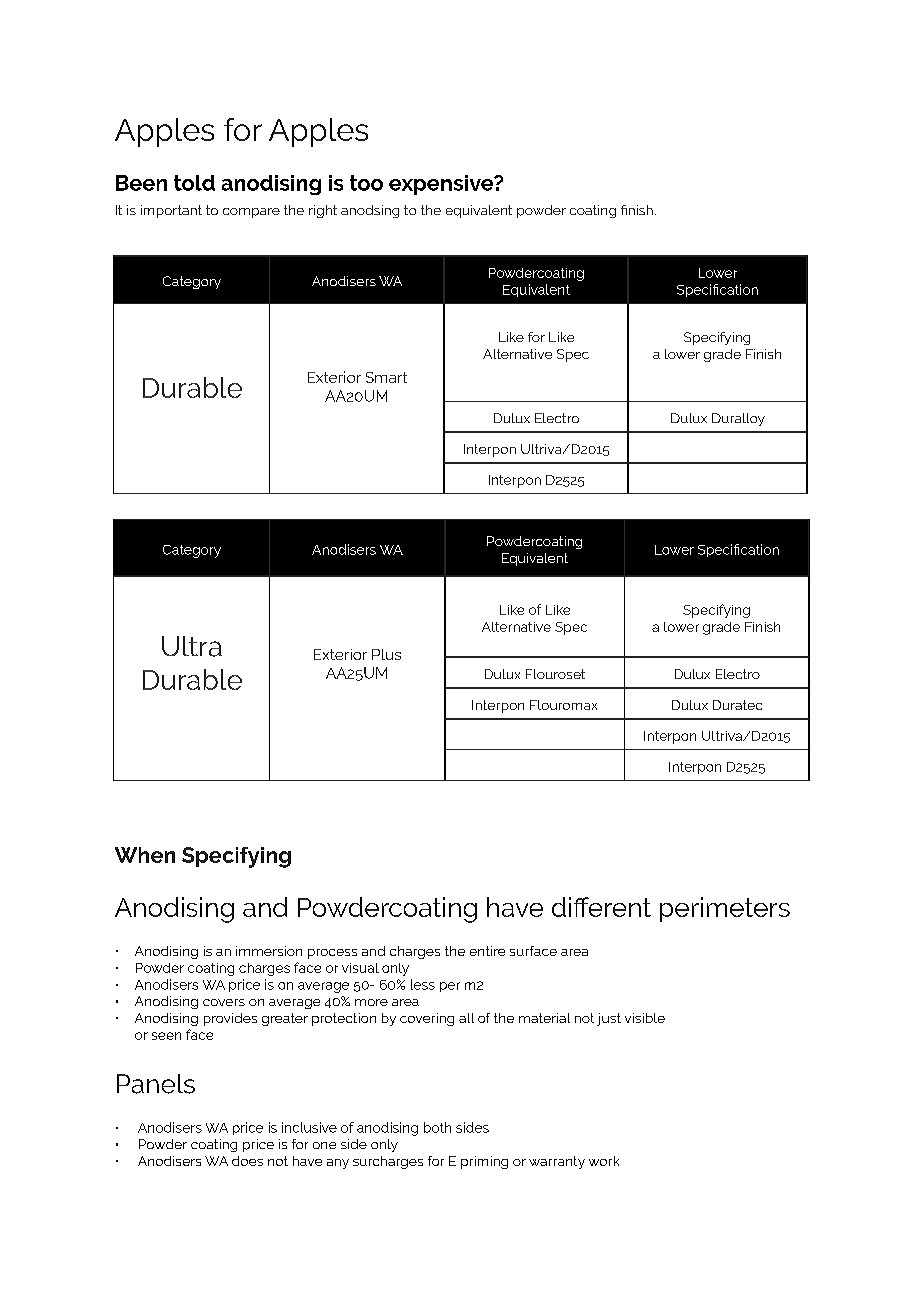  I want to click on Plus, so click(386, 654).
